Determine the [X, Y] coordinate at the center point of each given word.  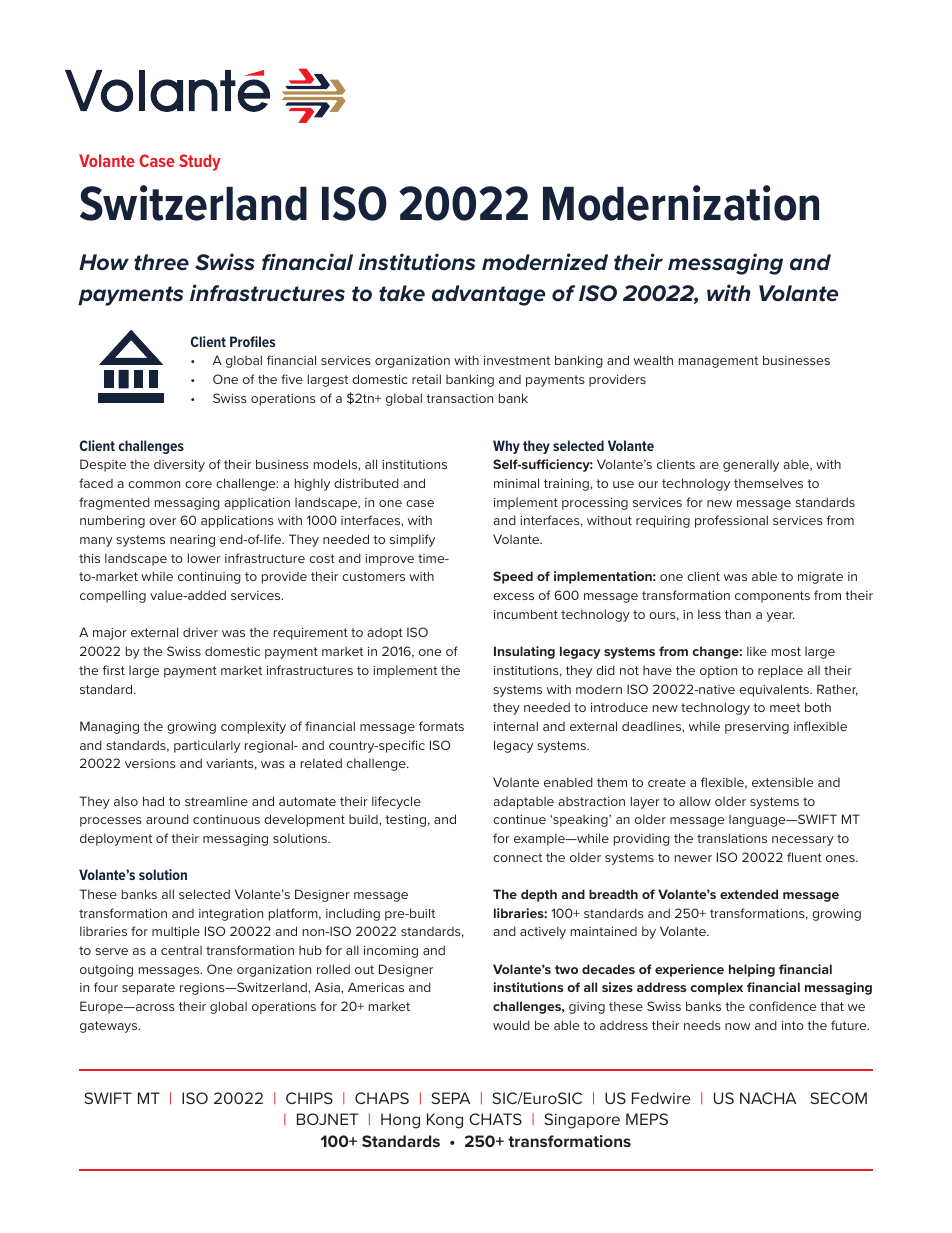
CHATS [495, 1119]
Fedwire [661, 1098]
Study [200, 162]
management [718, 362]
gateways [110, 1027]
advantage [488, 295]
